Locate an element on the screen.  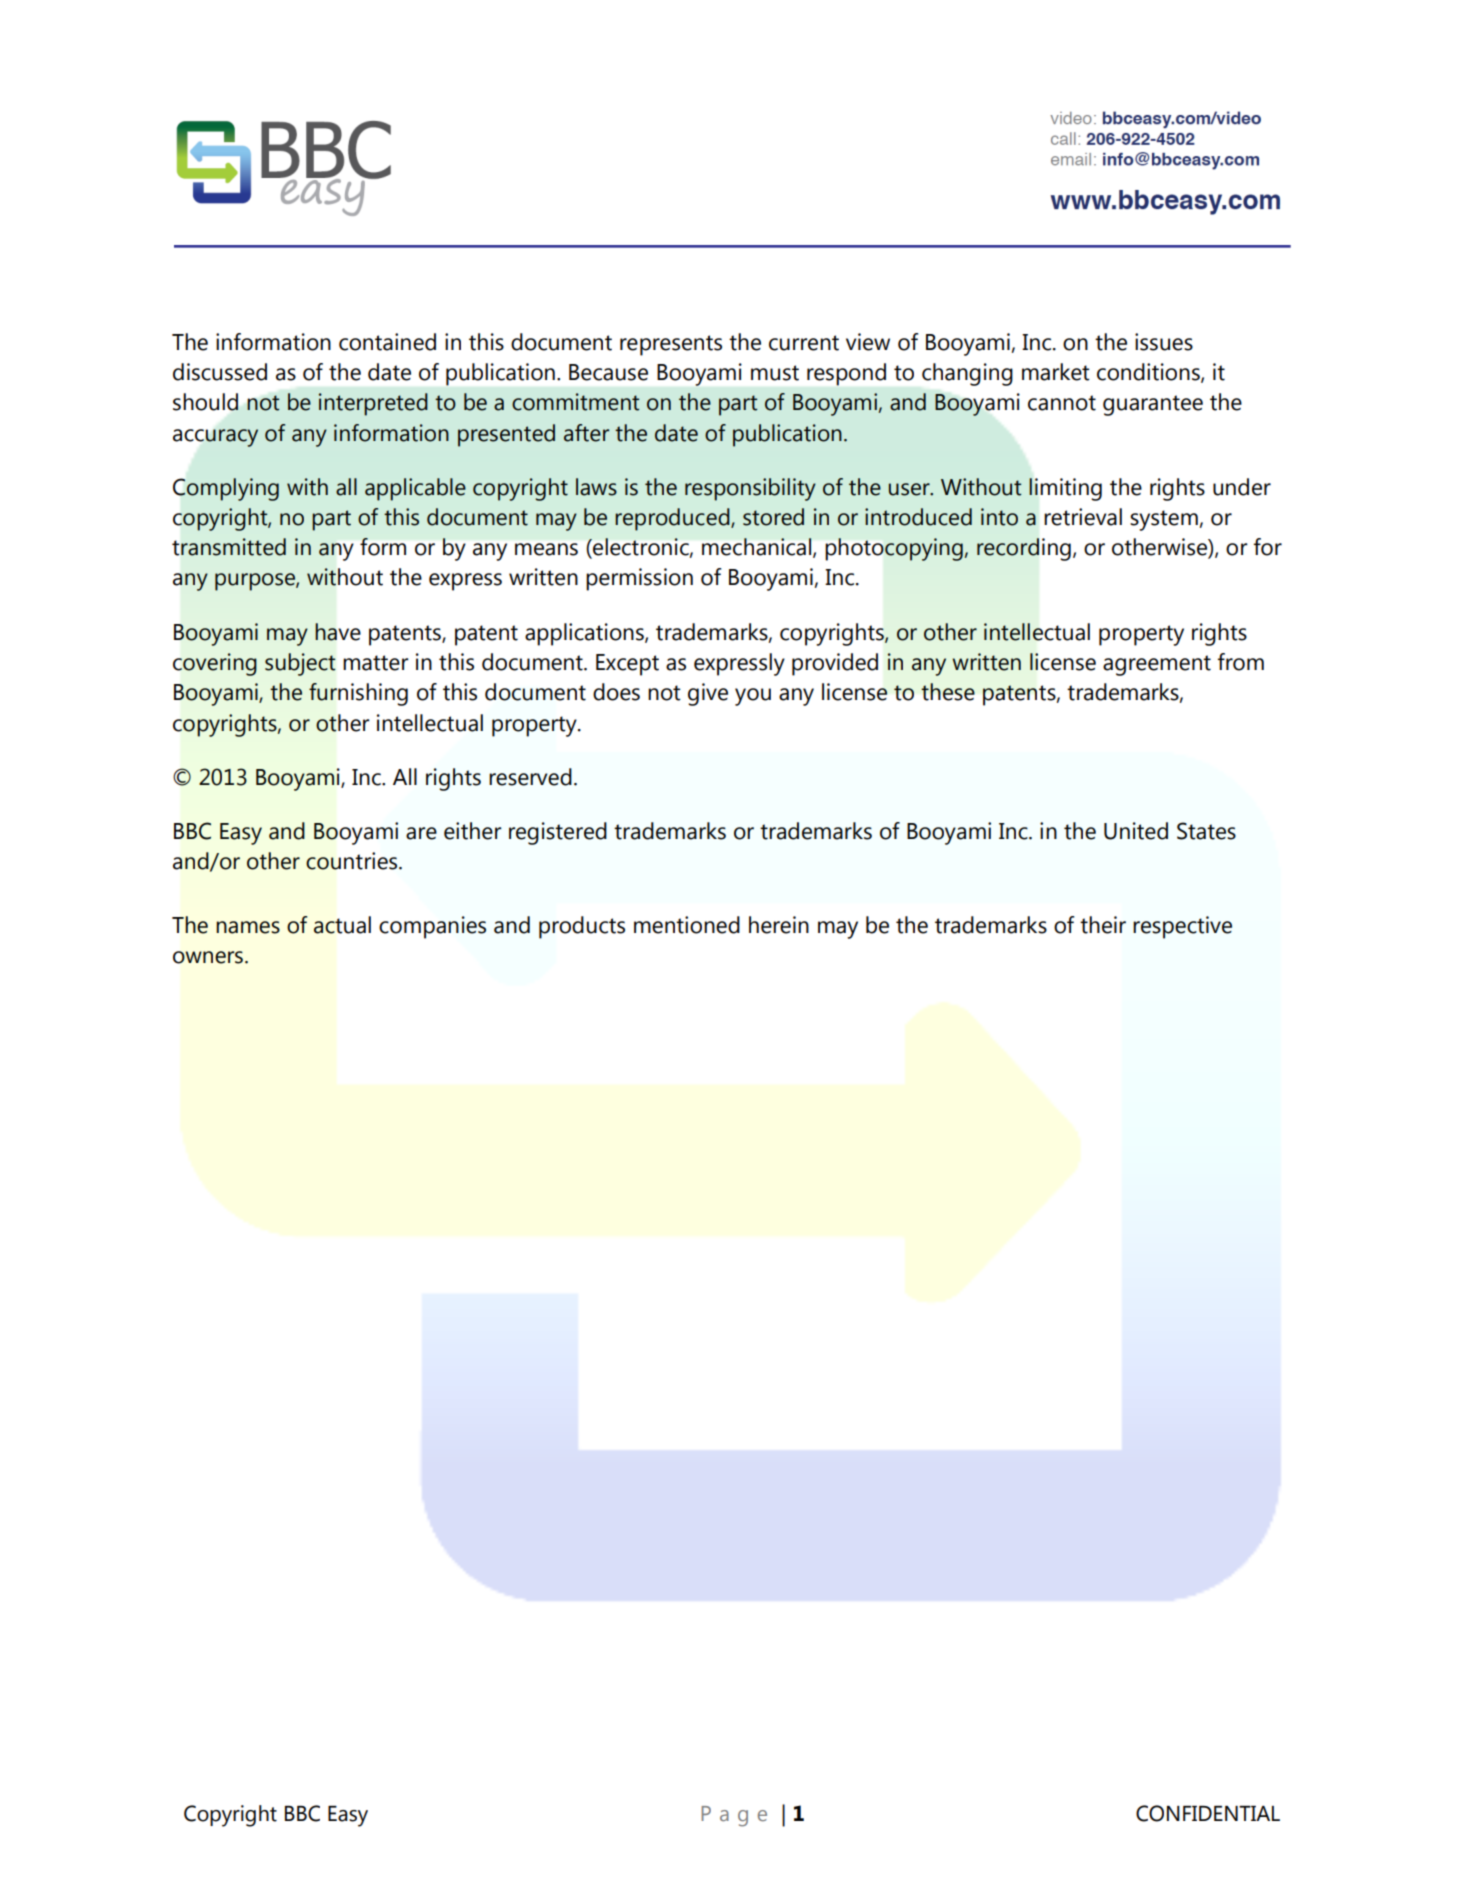
guarantee is located at coordinates (1153, 405).
